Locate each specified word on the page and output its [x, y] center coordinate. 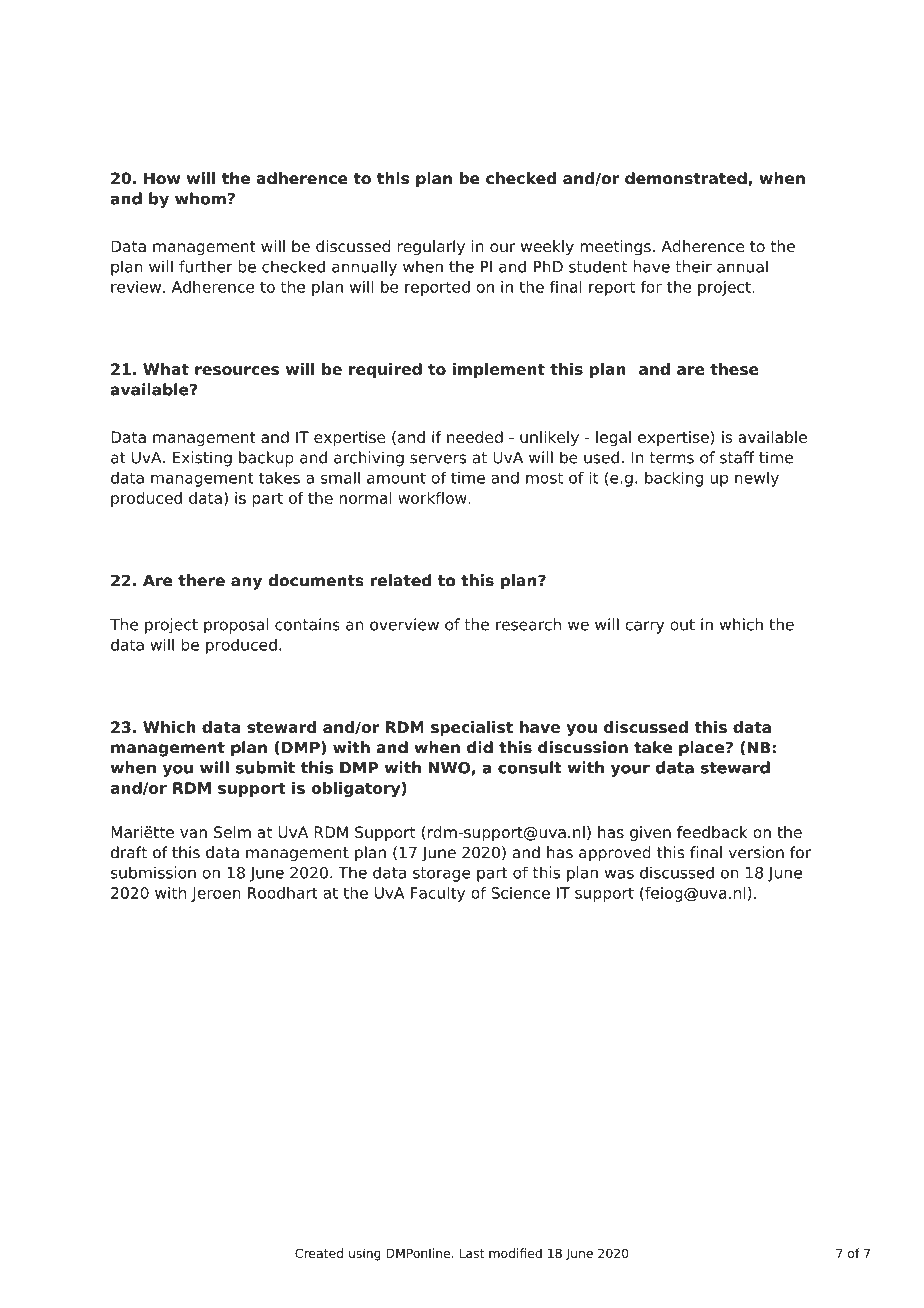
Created [319, 1253]
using [365, 1254]
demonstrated [687, 179]
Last [472, 1253]
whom [200, 198]
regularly [431, 248]
